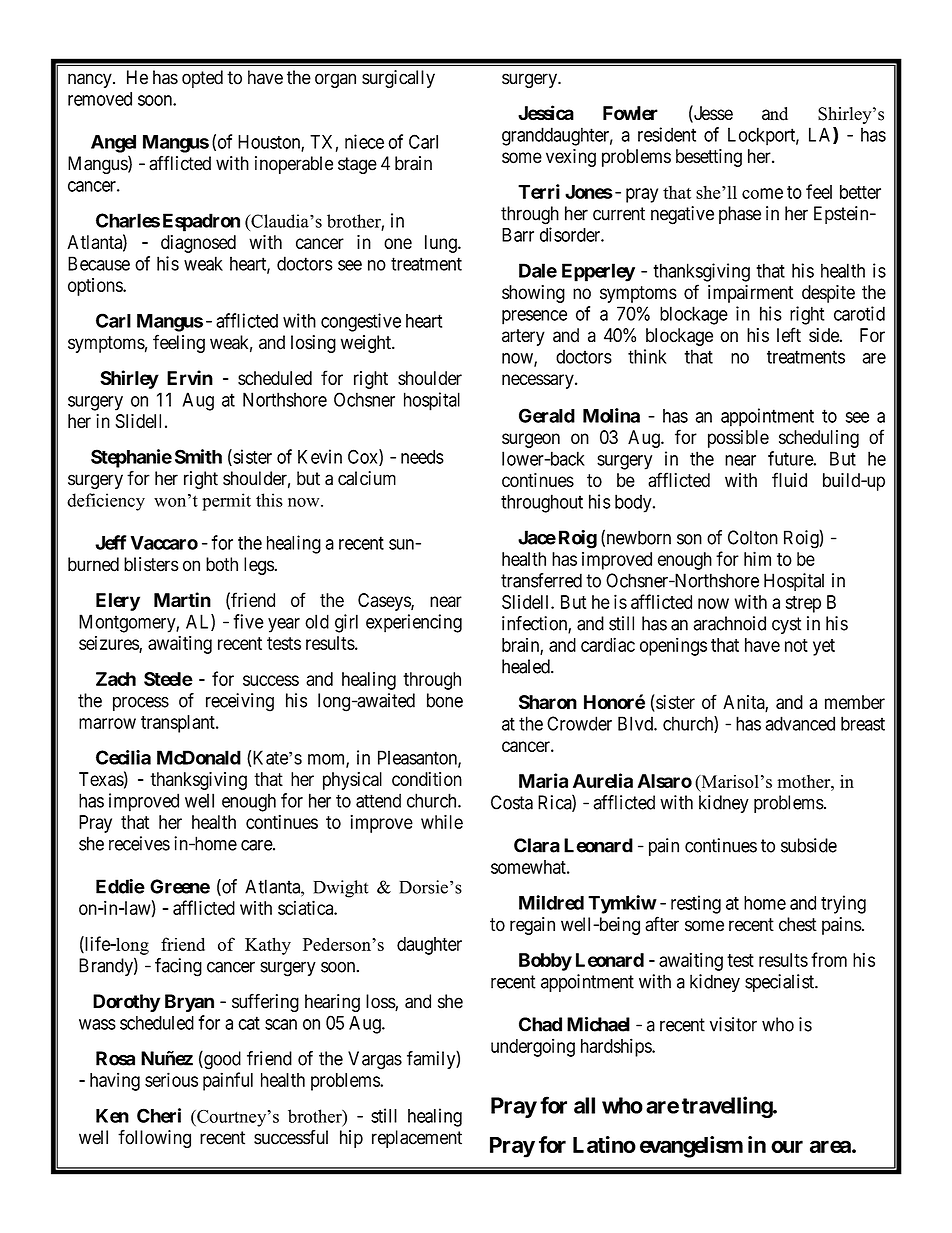  Describe the element at coordinates (738, 439) in the image. I see `possible` at that location.
